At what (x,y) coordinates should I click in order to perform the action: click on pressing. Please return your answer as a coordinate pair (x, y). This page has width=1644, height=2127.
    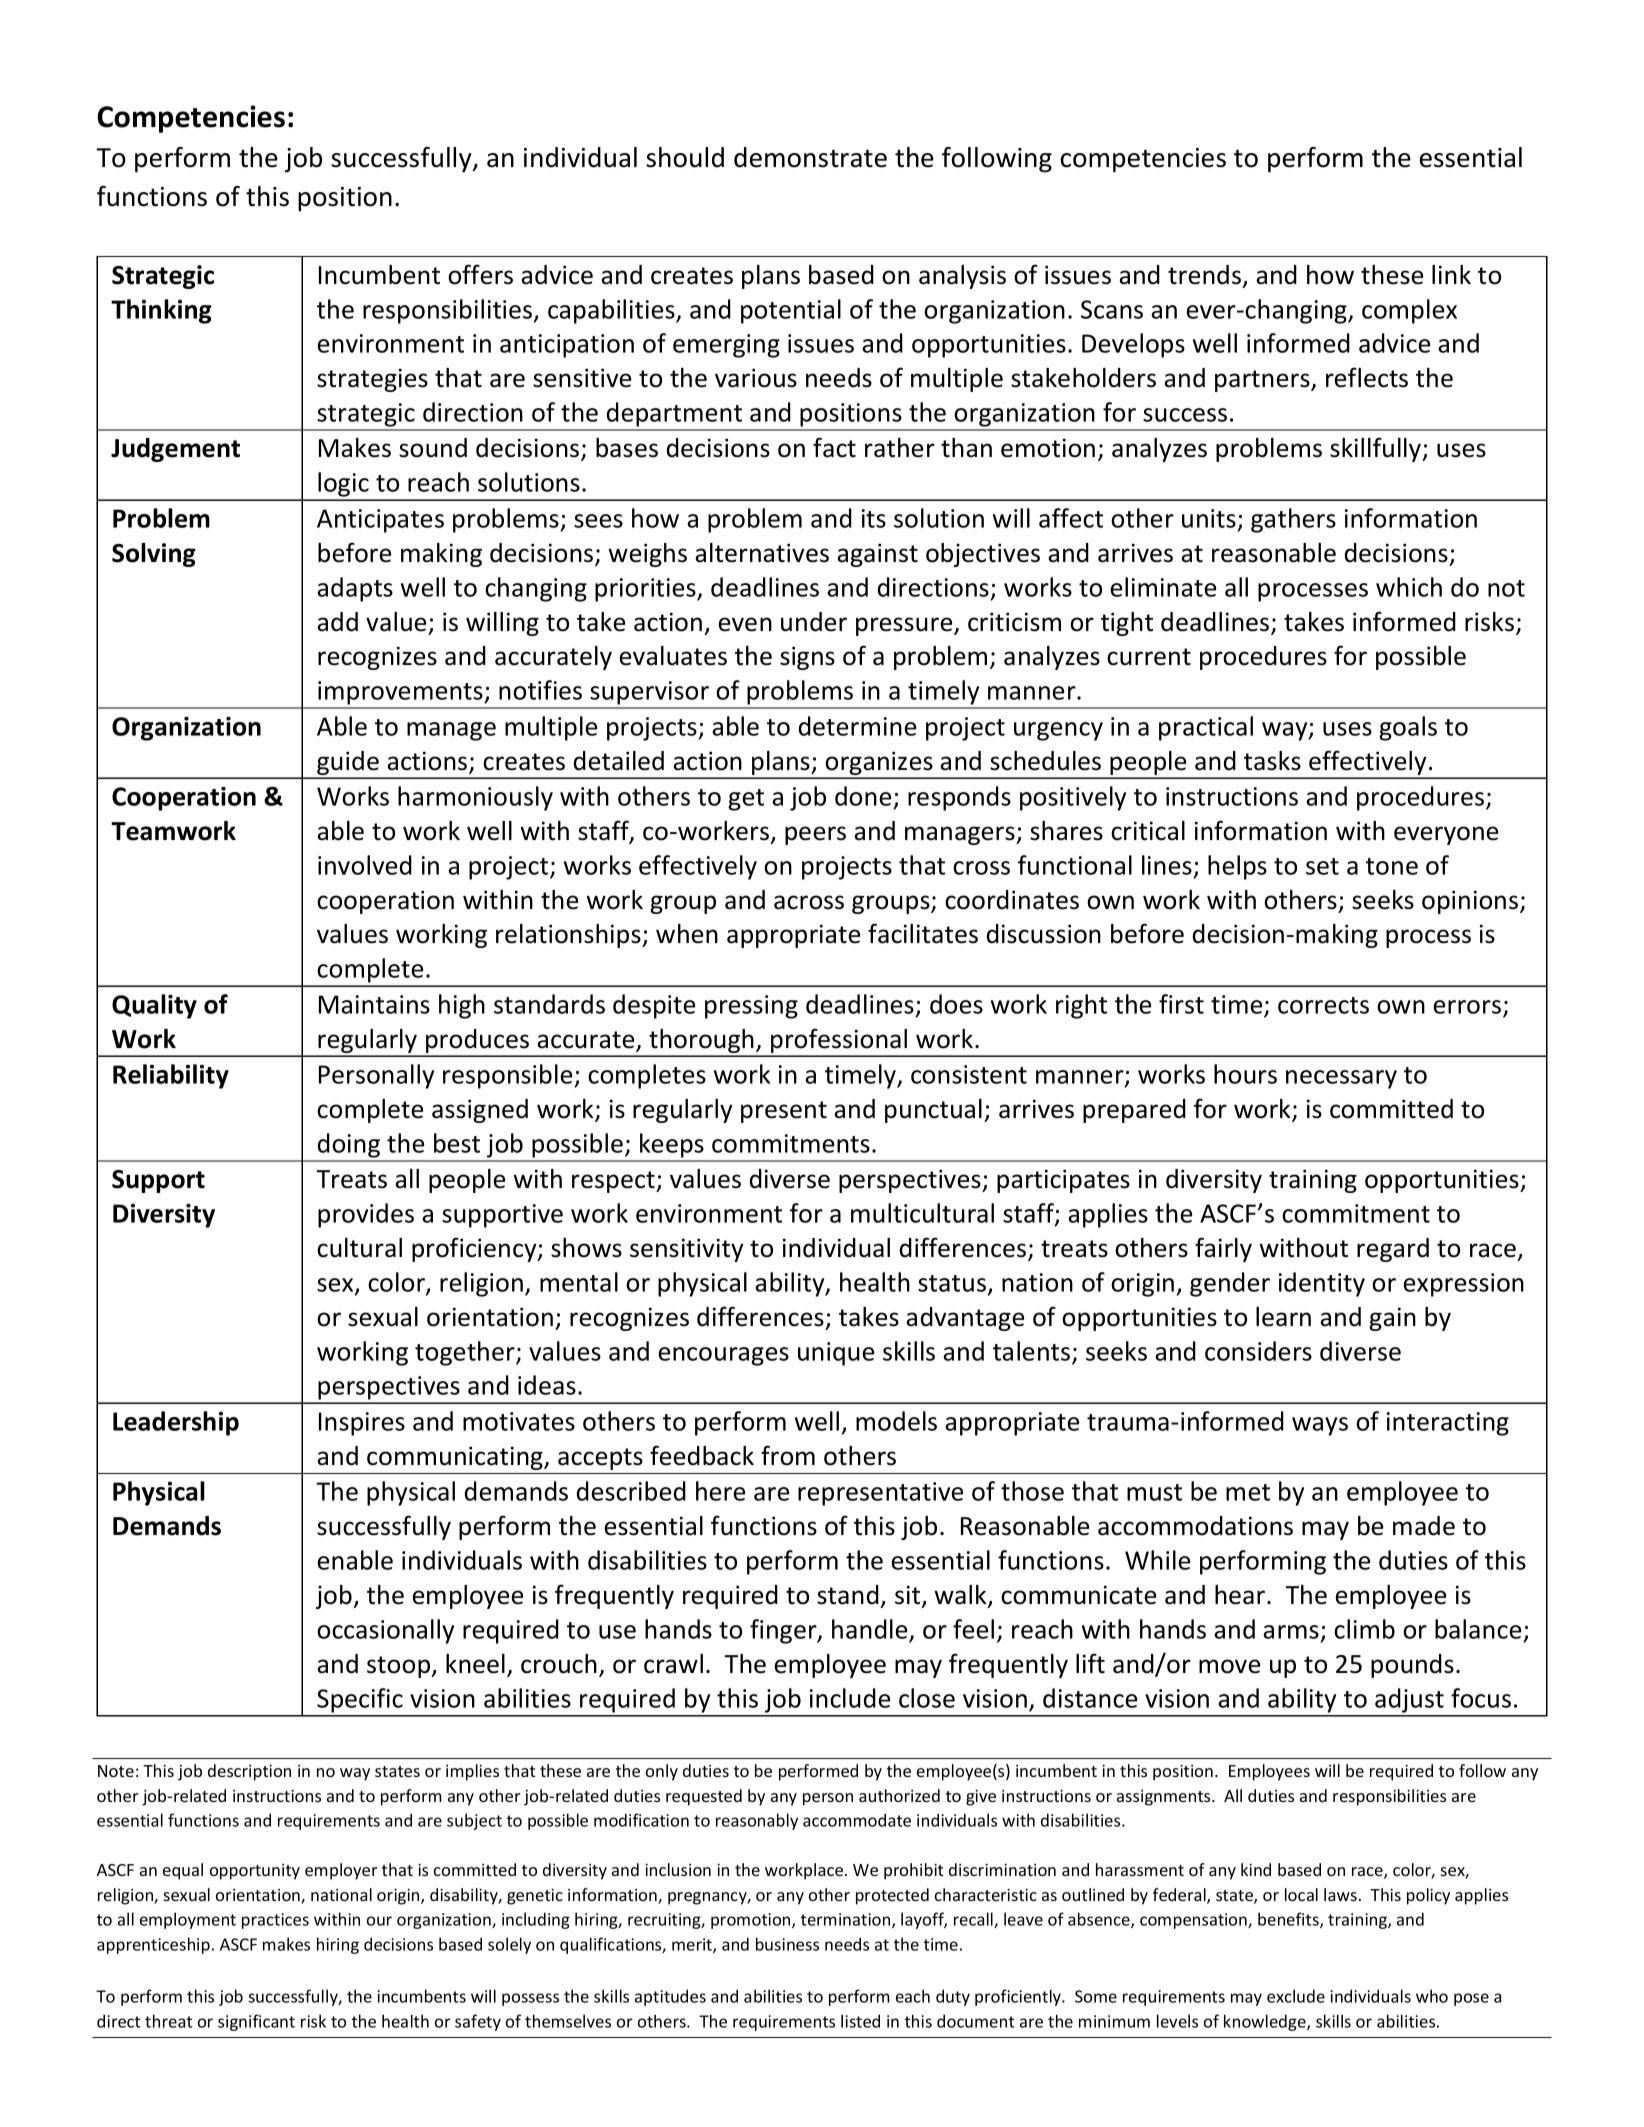
    Looking at the image, I should click on (751, 1007).
